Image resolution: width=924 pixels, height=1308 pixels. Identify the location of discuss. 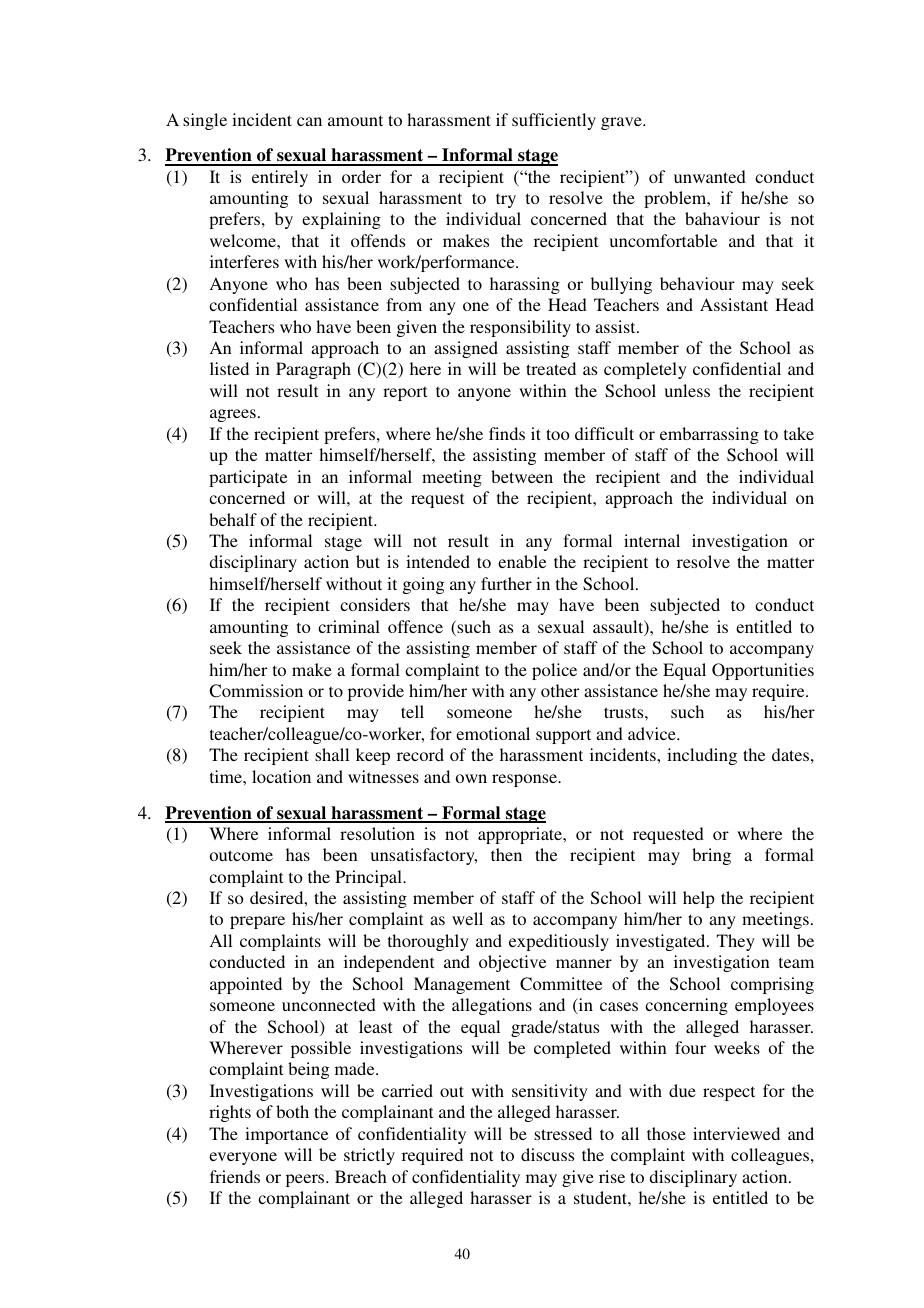
(547, 1154).
